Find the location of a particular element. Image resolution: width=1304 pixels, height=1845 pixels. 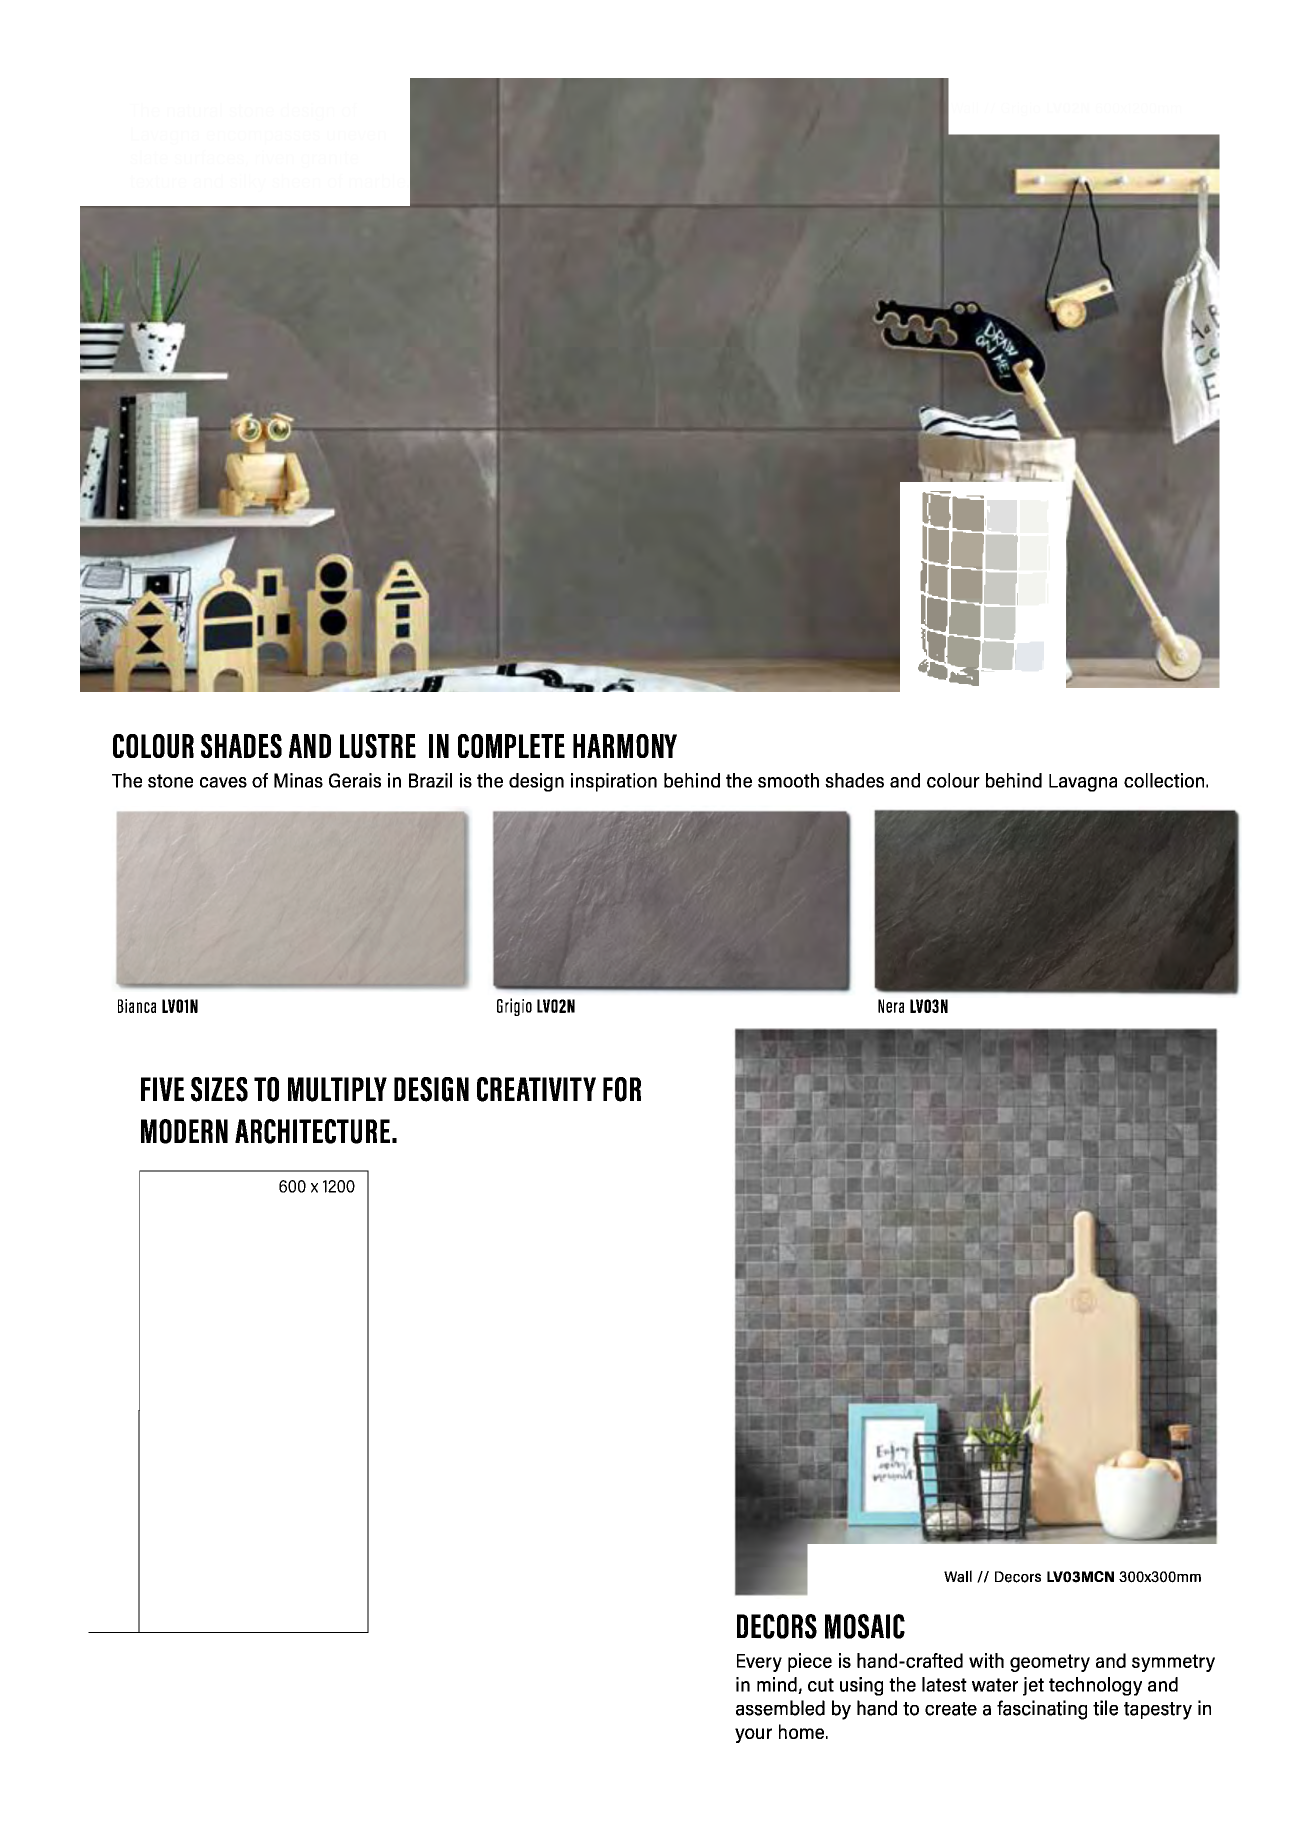

Nera is located at coordinates (891, 1006).
